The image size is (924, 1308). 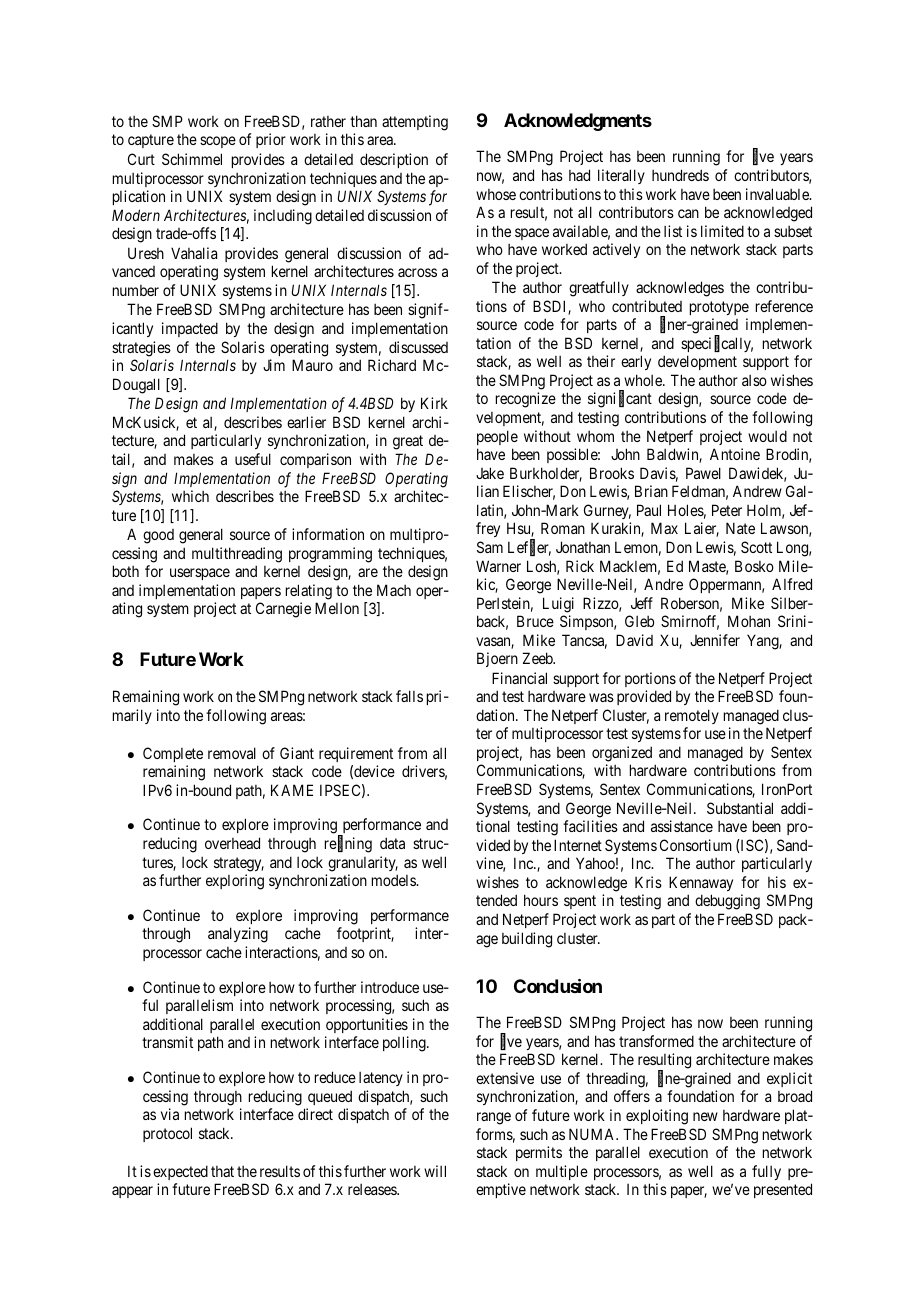 I want to click on that, so click(x=222, y=1171).
